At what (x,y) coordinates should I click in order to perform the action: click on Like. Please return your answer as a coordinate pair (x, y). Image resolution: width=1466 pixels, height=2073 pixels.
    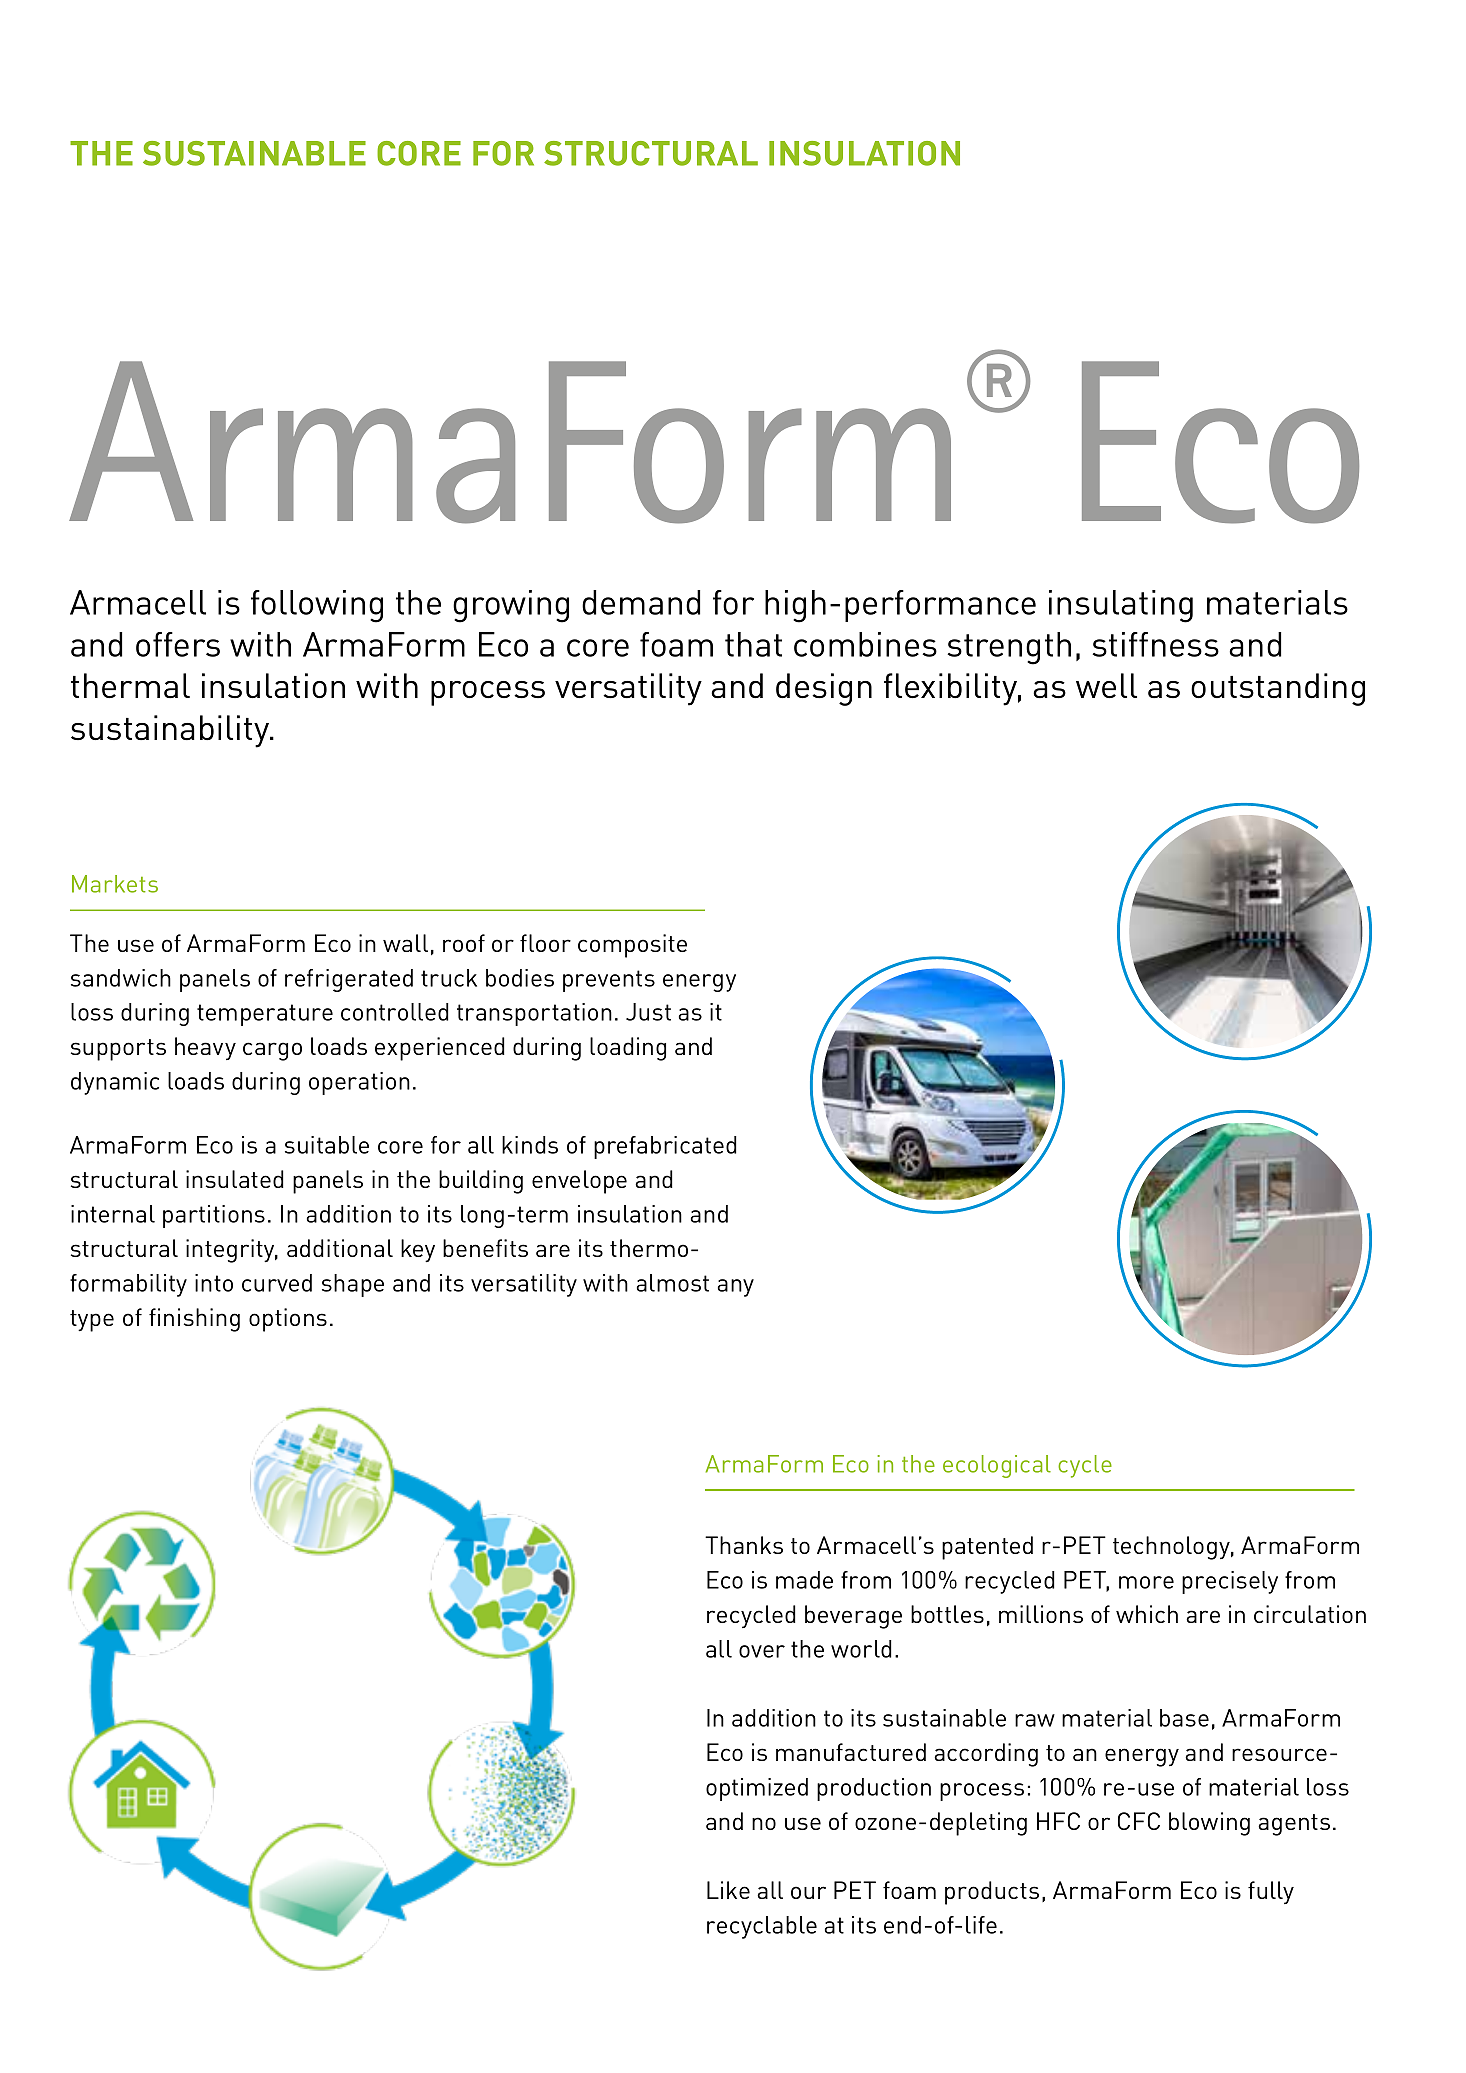
    Looking at the image, I should click on (728, 1890).
